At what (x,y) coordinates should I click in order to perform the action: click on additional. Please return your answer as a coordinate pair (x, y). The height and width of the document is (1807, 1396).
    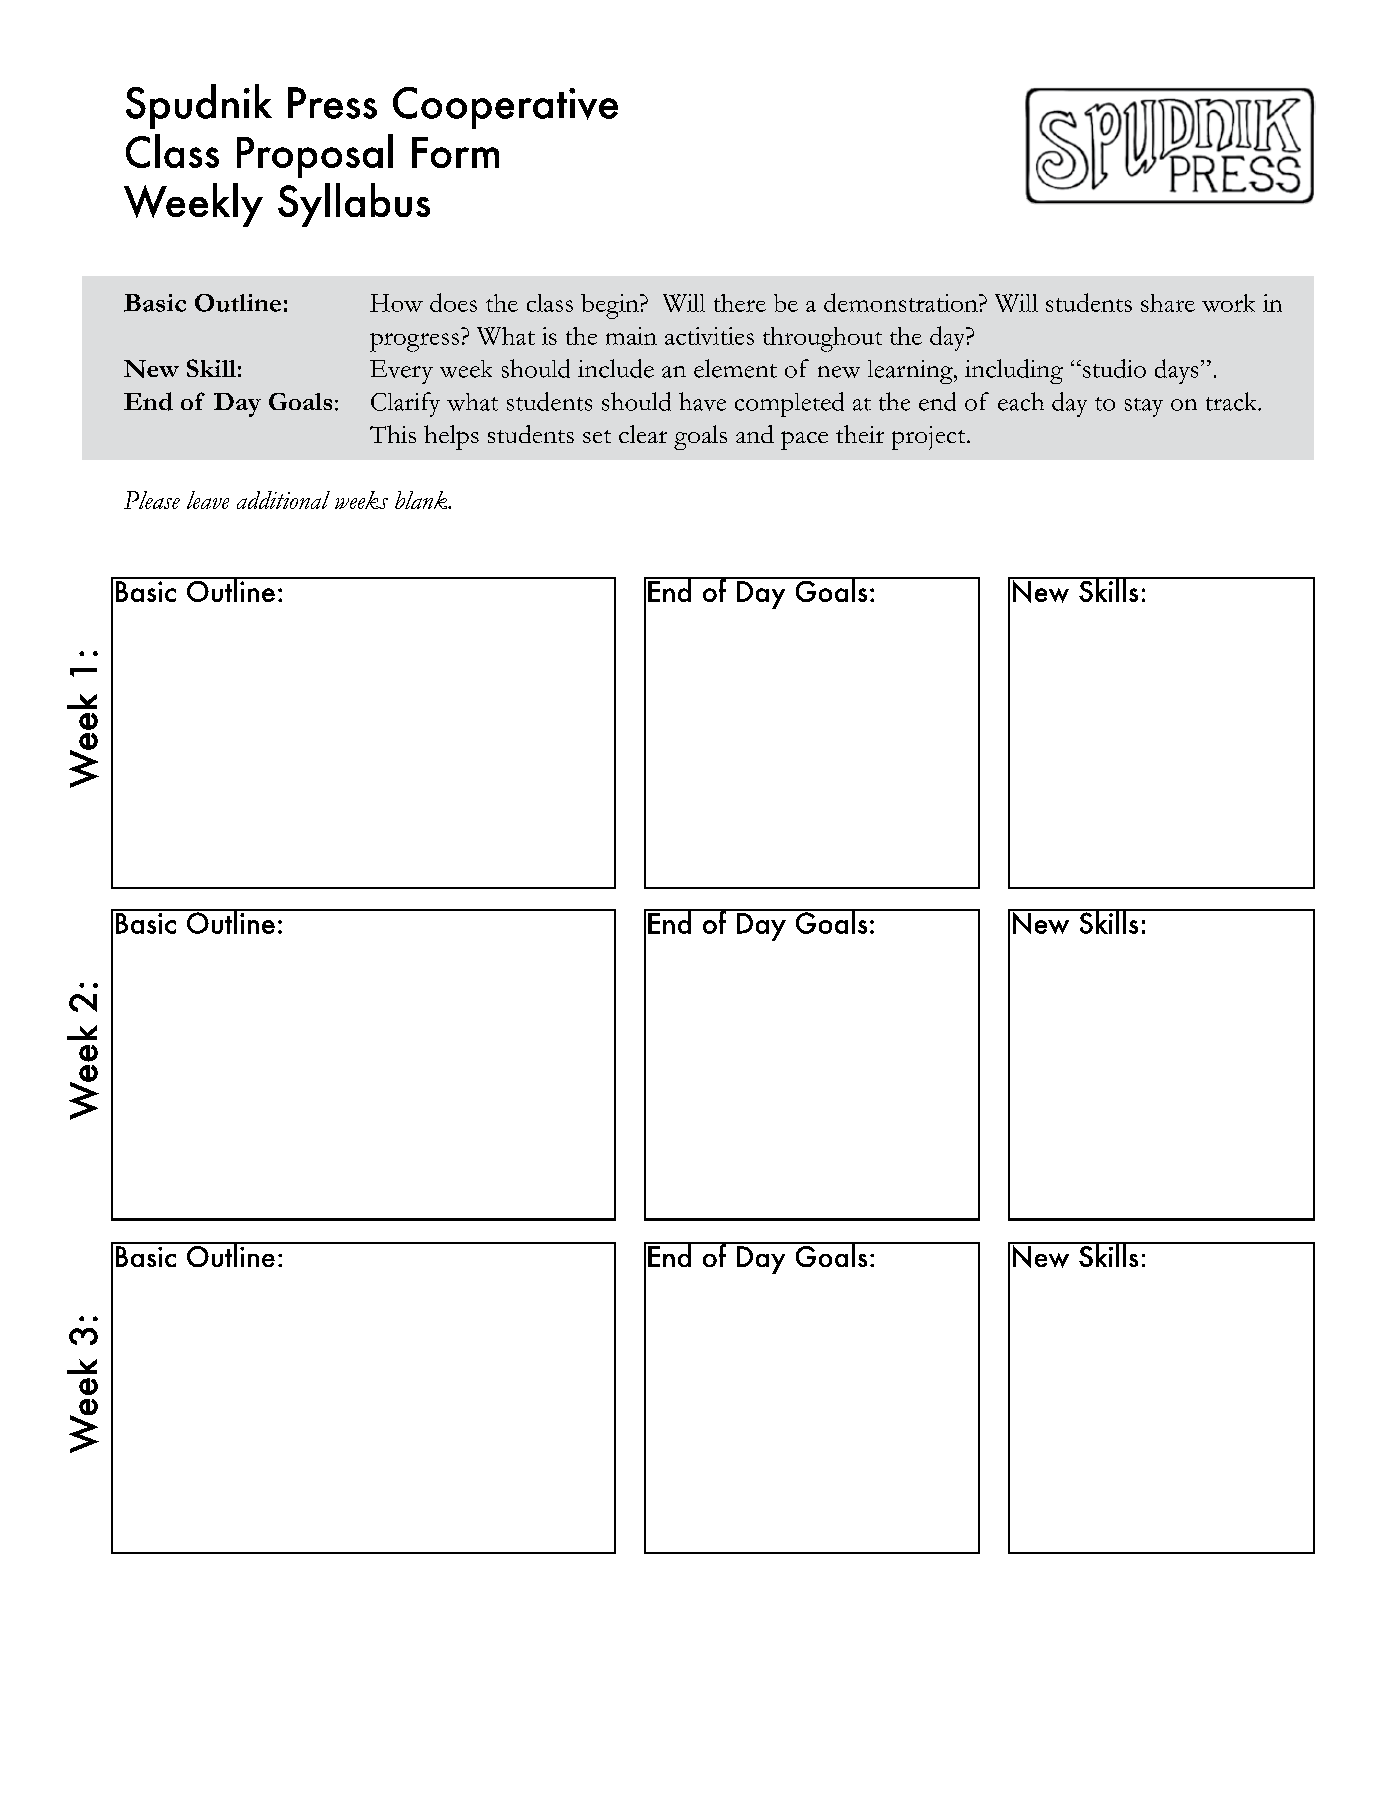
    Looking at the image, I should click on (283, 500).
